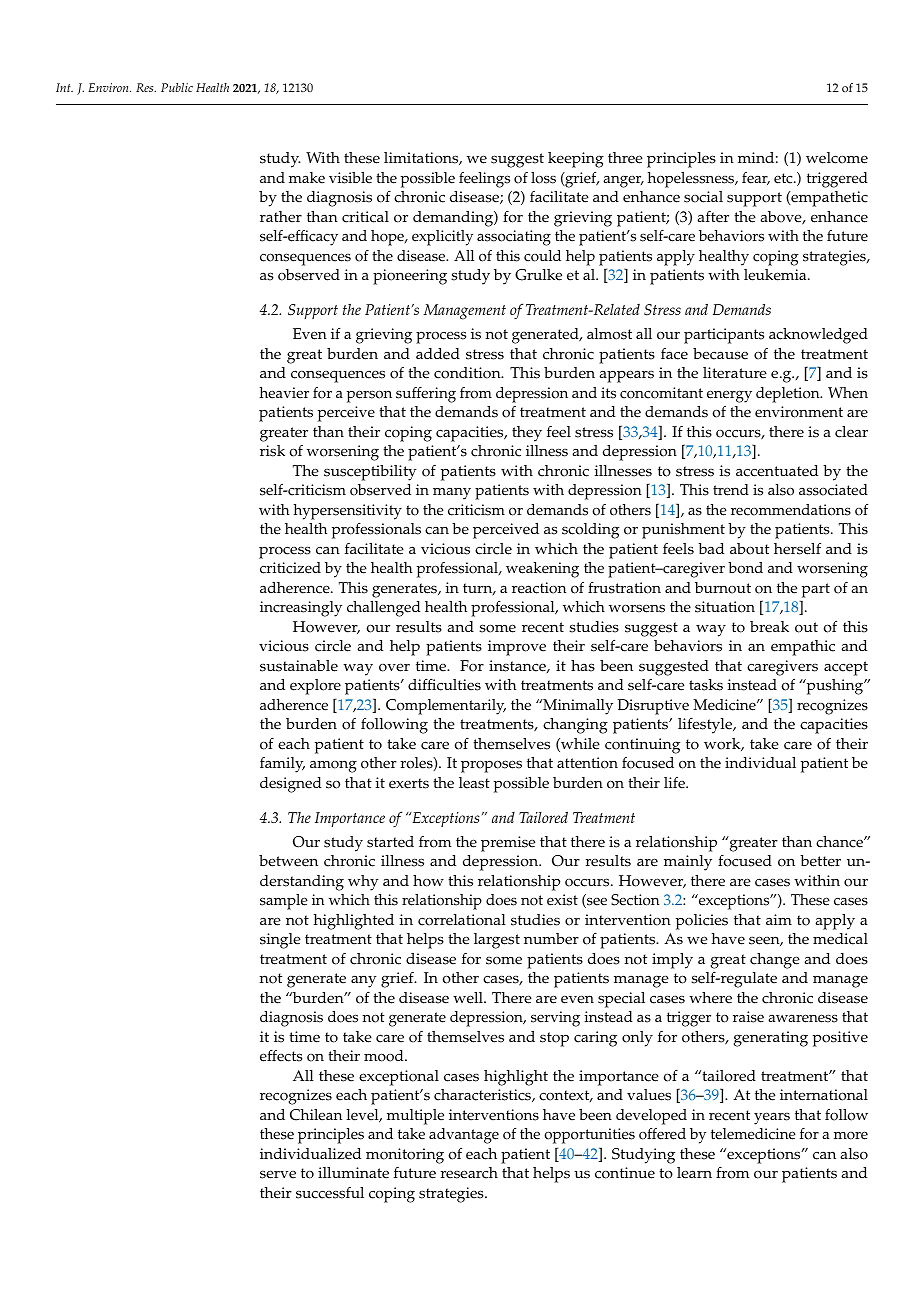  What do you see at coordinates (784, 178) in the screenshot?
I see `etc` at bounding box center [784, 178].
